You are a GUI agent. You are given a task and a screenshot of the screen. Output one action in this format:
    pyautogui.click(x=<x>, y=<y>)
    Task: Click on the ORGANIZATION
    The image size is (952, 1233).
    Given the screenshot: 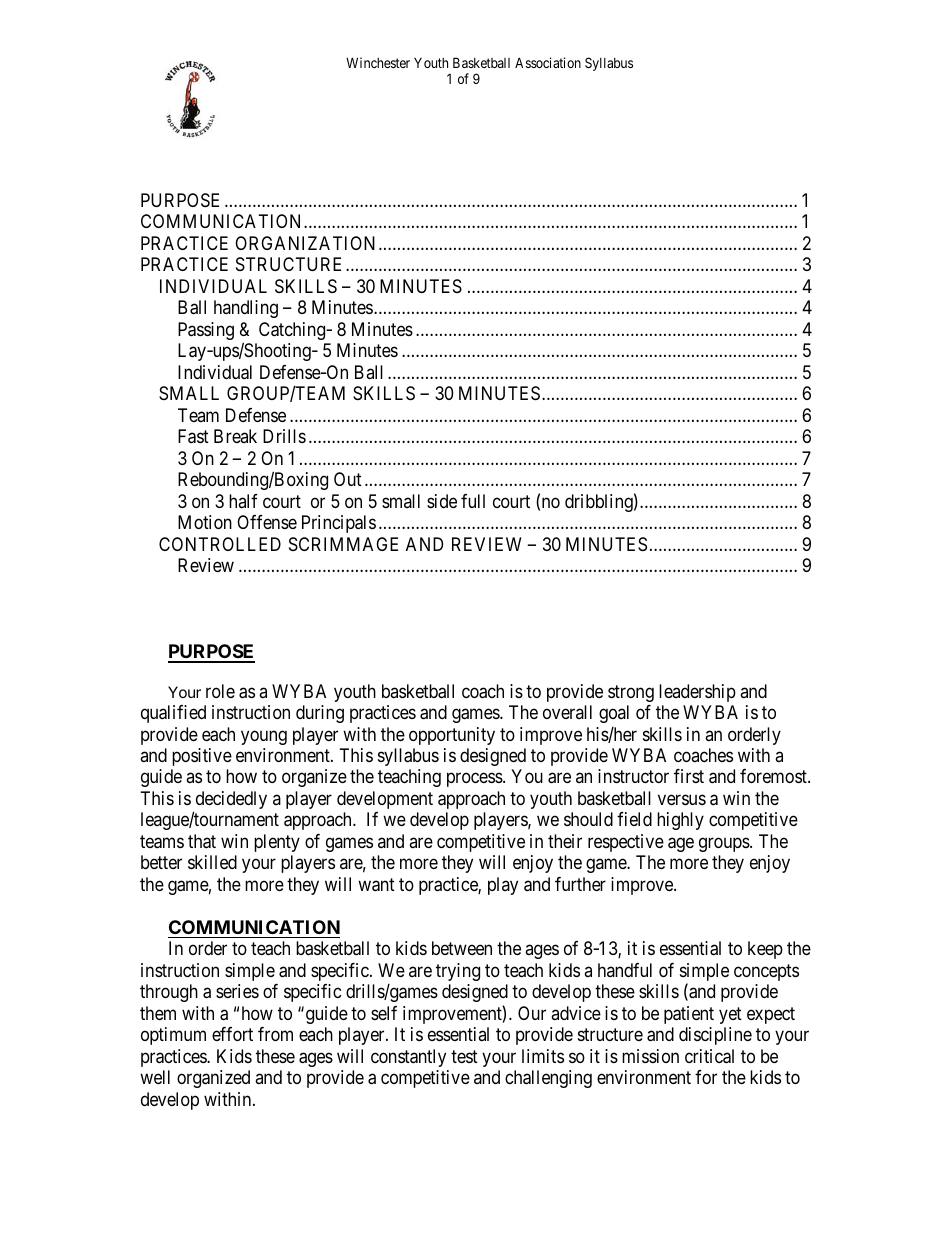 What is the action you would take?
    pyautogui.click(x=305, y=243)
